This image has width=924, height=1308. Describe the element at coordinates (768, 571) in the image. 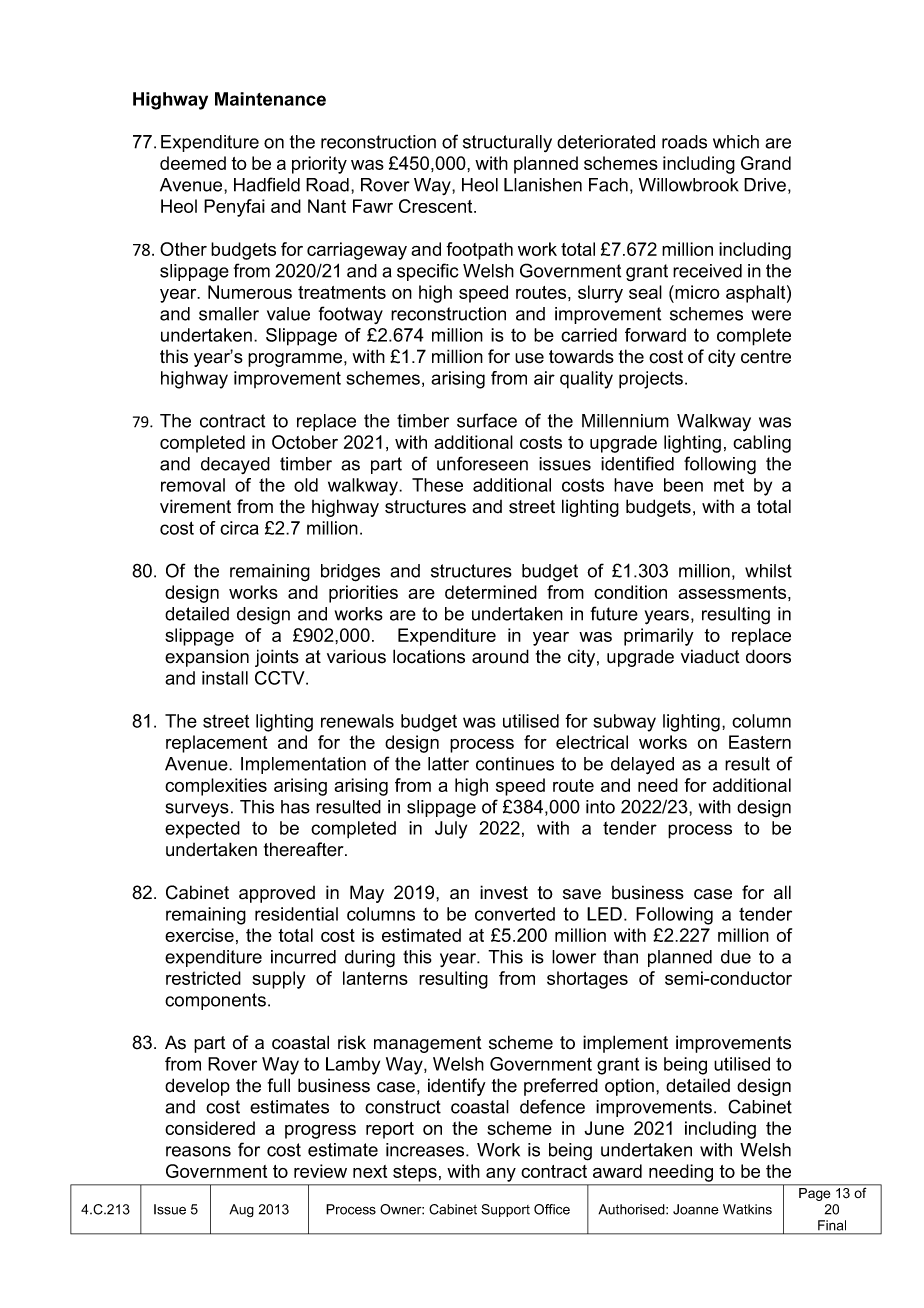

I see `whilst` at that location.
